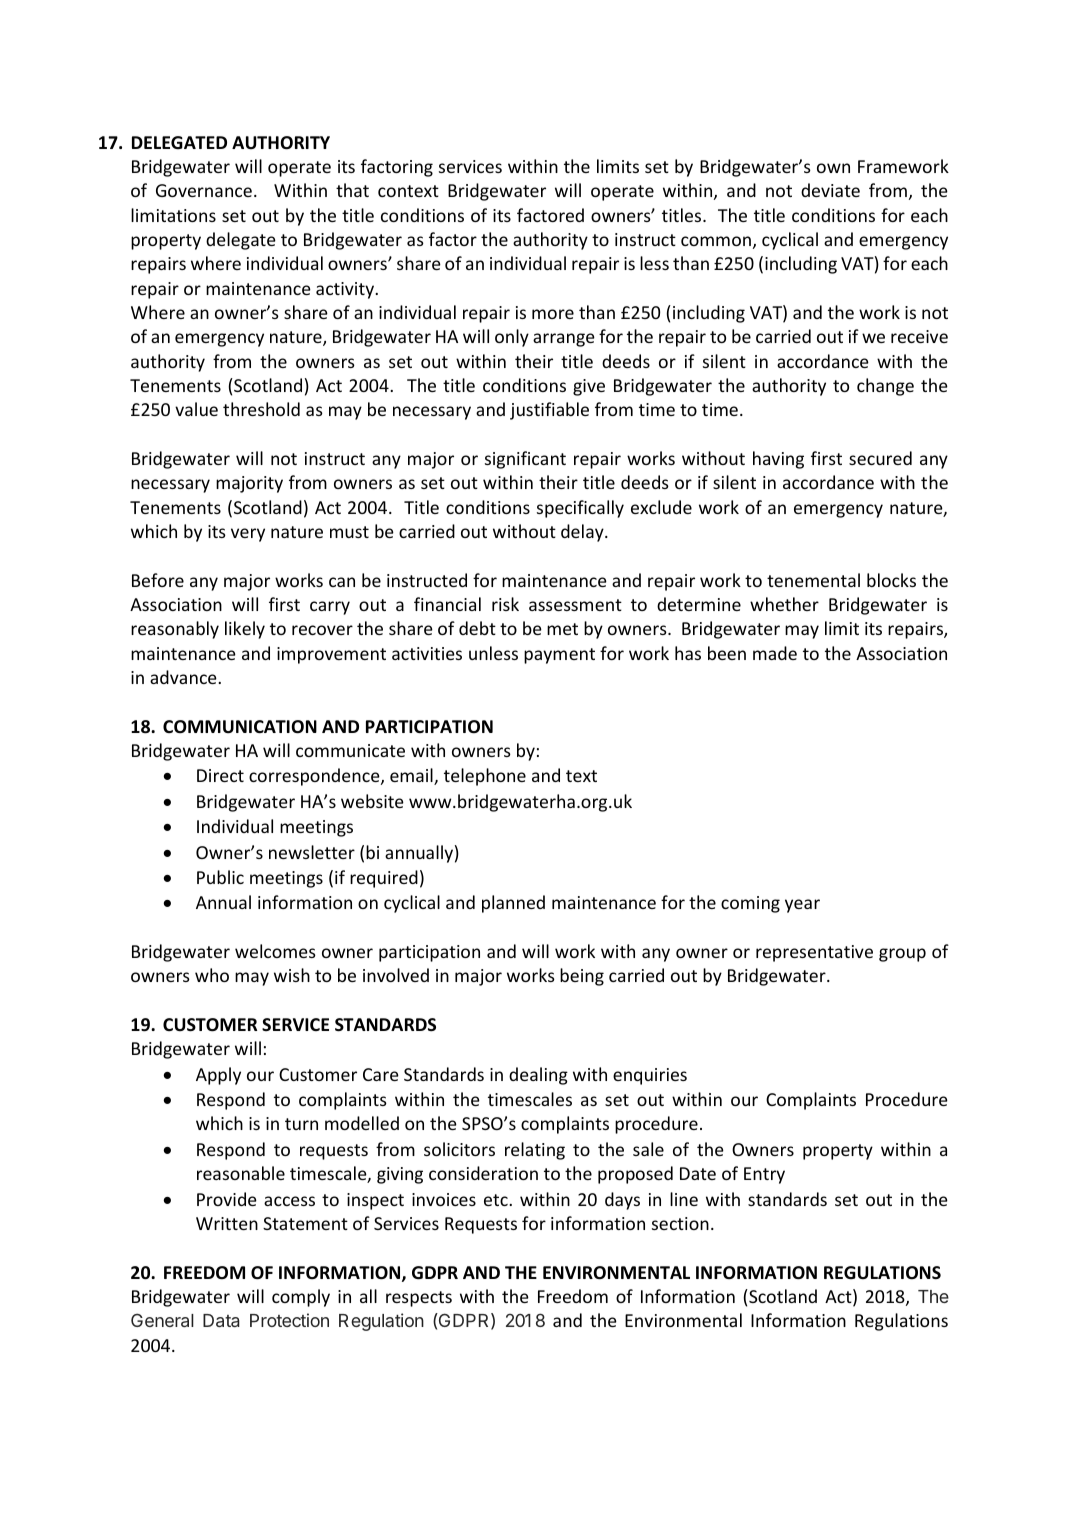 The width and height of the screenshot is (1079, 1525). I want to click on whether, so click(784, 604).
